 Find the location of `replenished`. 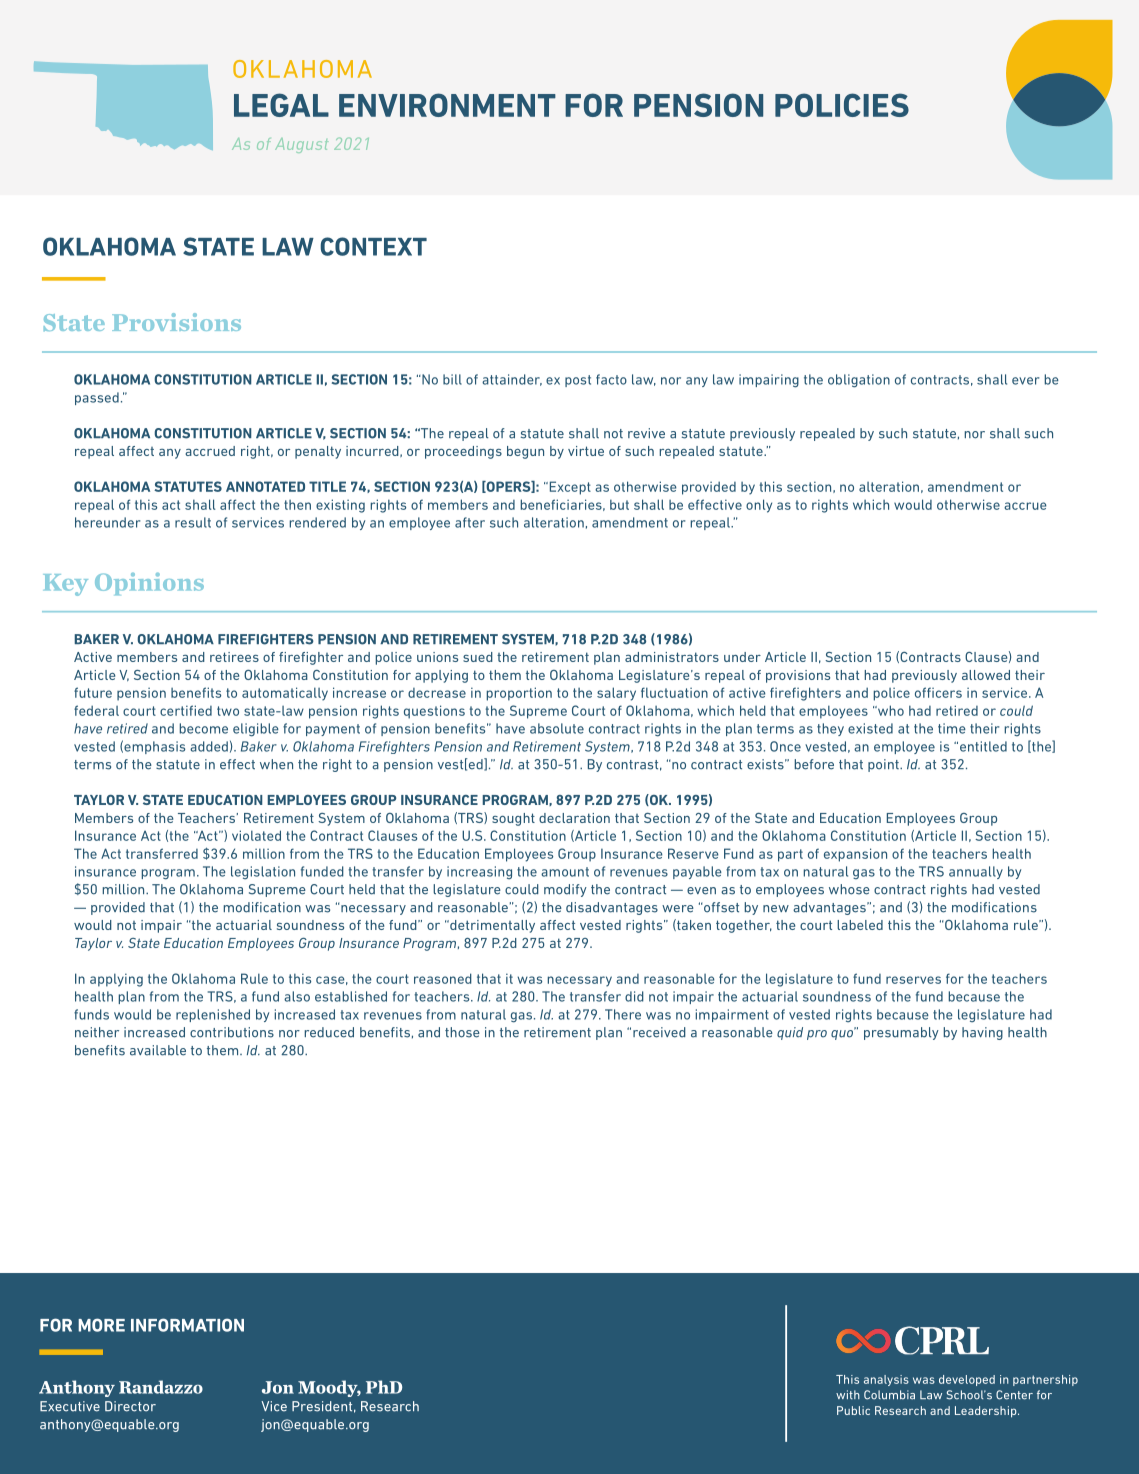

replenished is located at coordinates (213, 1015).
